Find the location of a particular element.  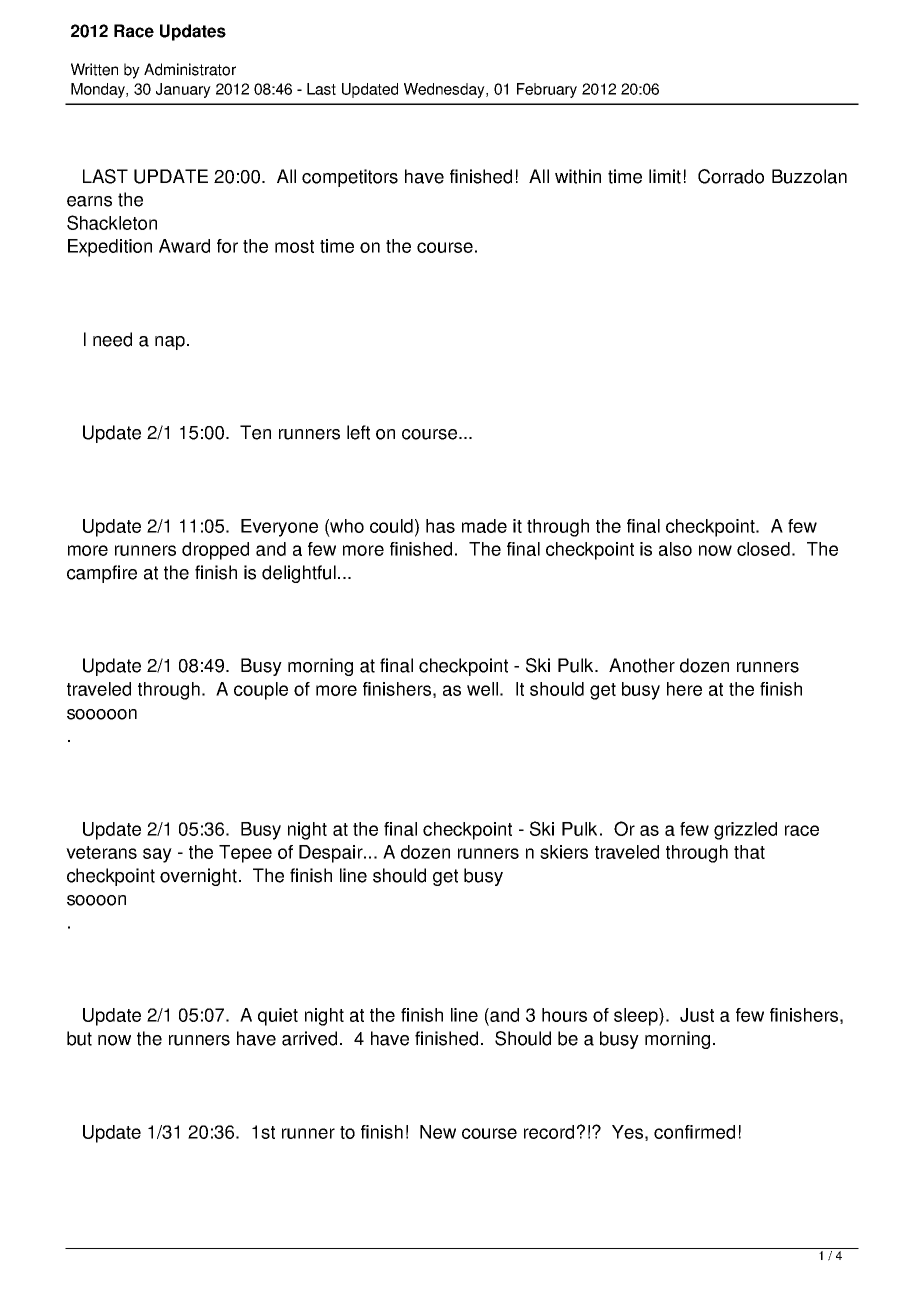

has is located at coordinates (440, 526).
